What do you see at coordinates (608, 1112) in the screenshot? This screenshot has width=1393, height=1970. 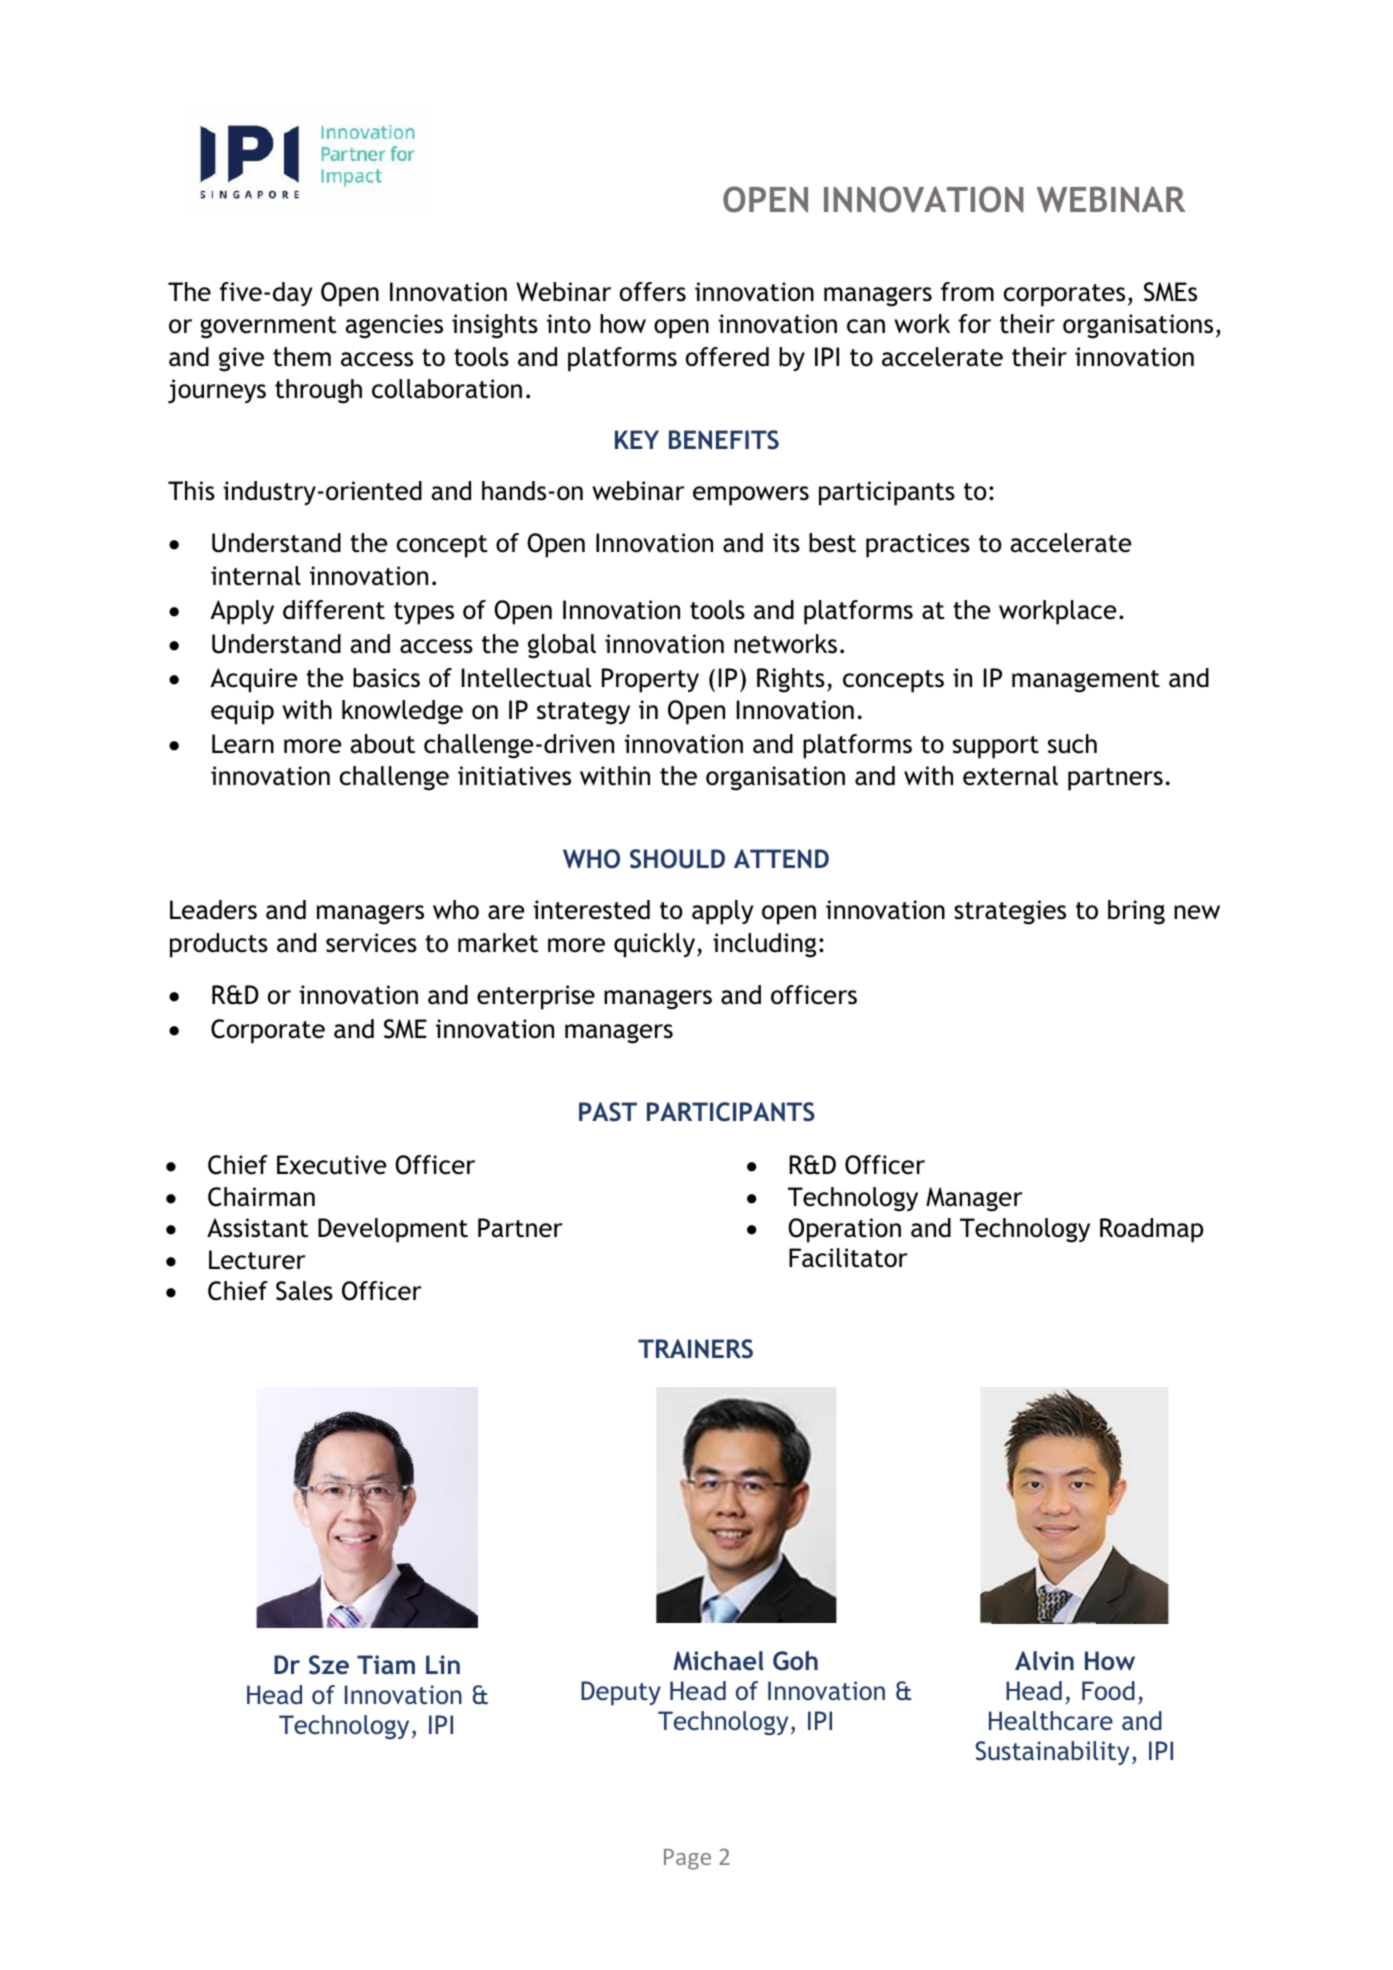 I see `PAST` at bounding box center [608, 1112].
